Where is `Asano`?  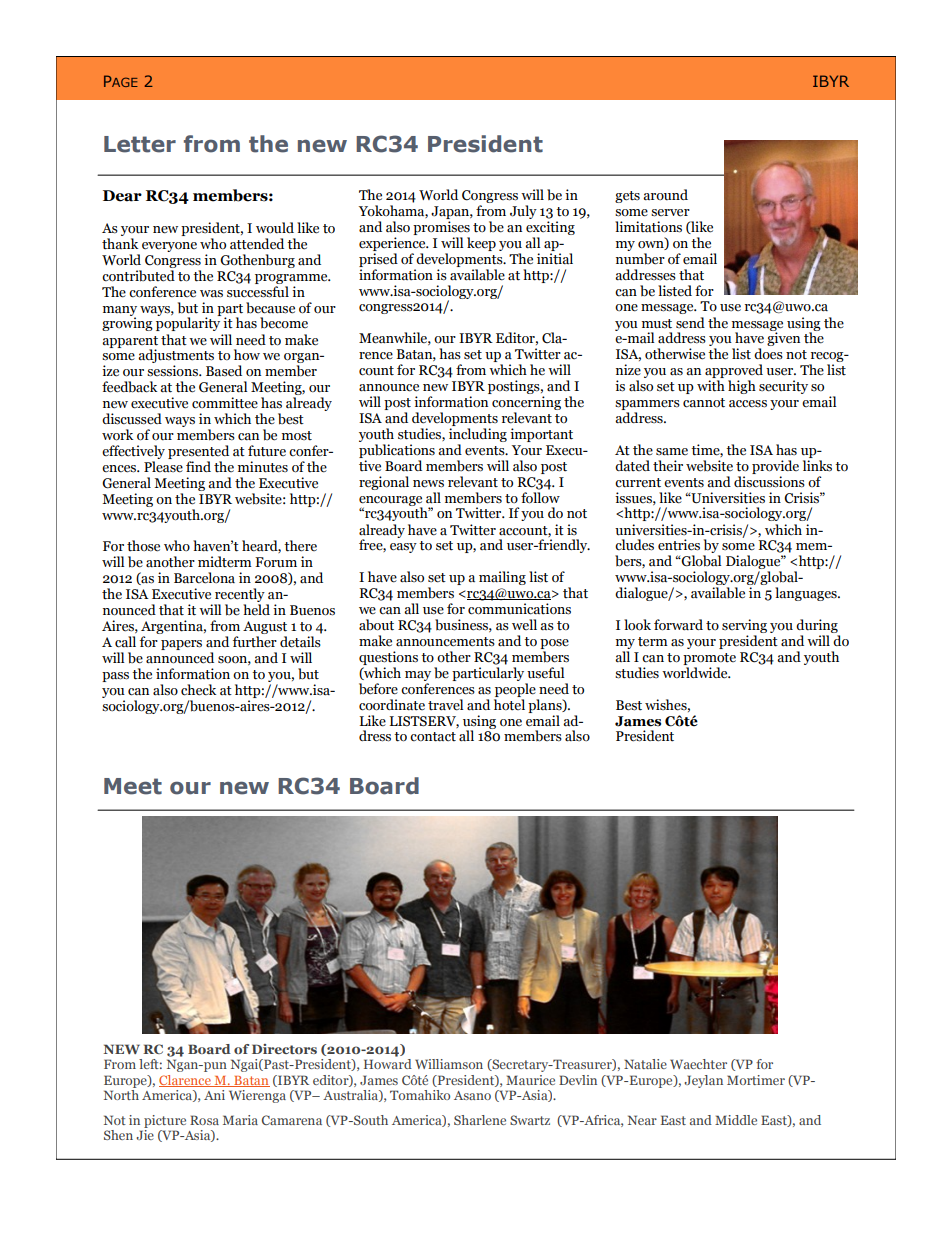
Asano is located at coordinates (472, 1095).
